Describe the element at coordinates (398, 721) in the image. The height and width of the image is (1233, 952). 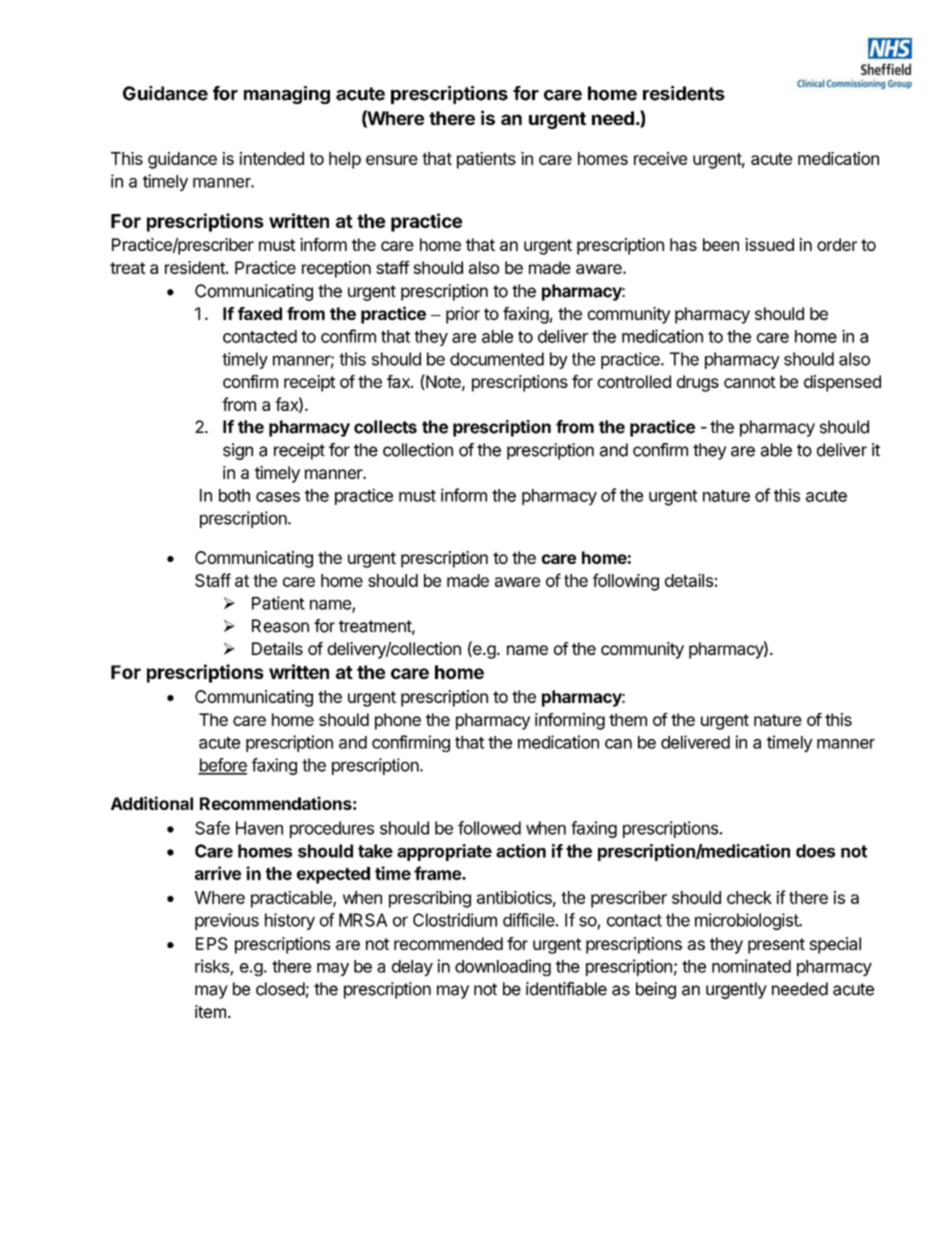
I see `phone` at that location.
